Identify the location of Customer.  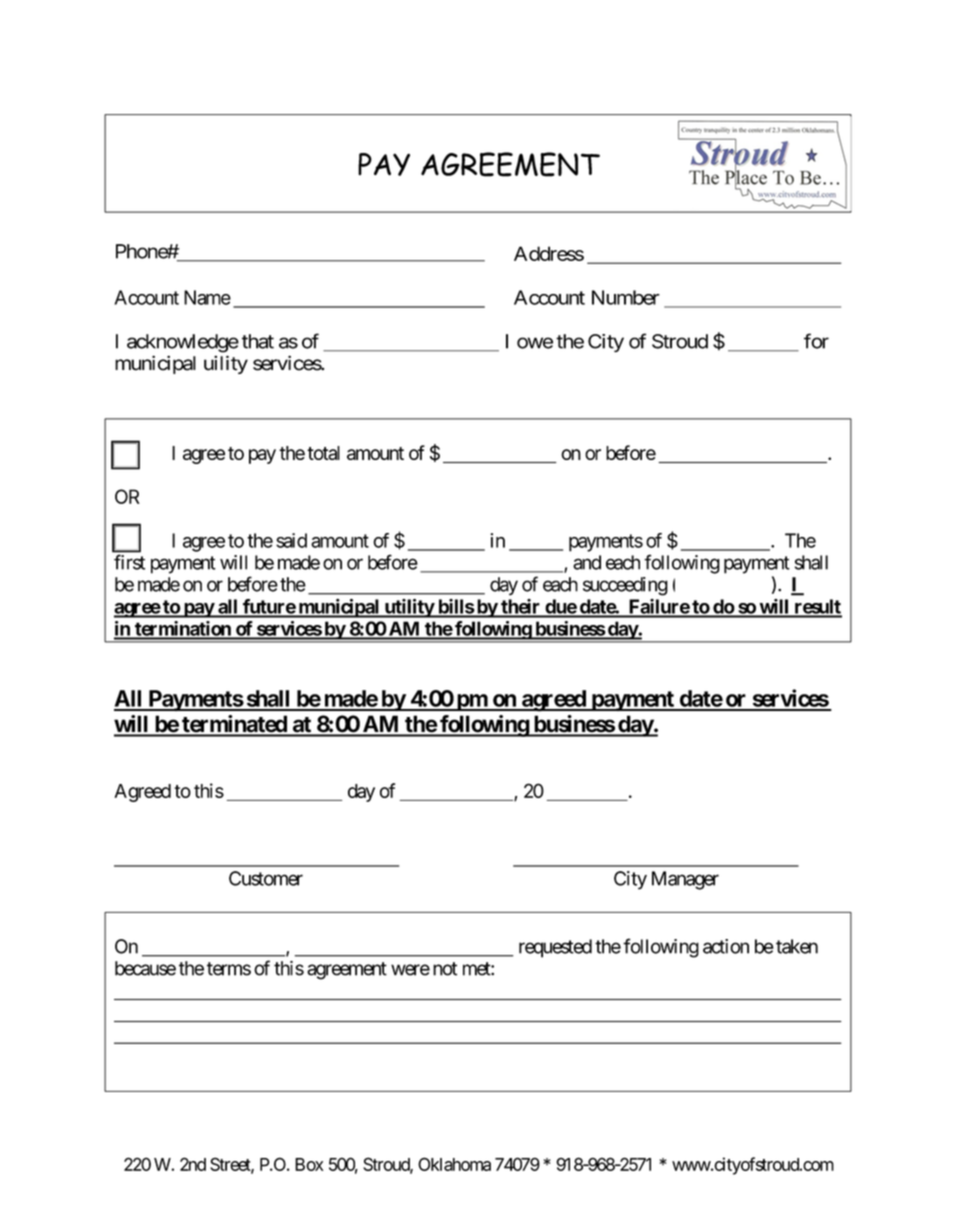
(266, 878).
